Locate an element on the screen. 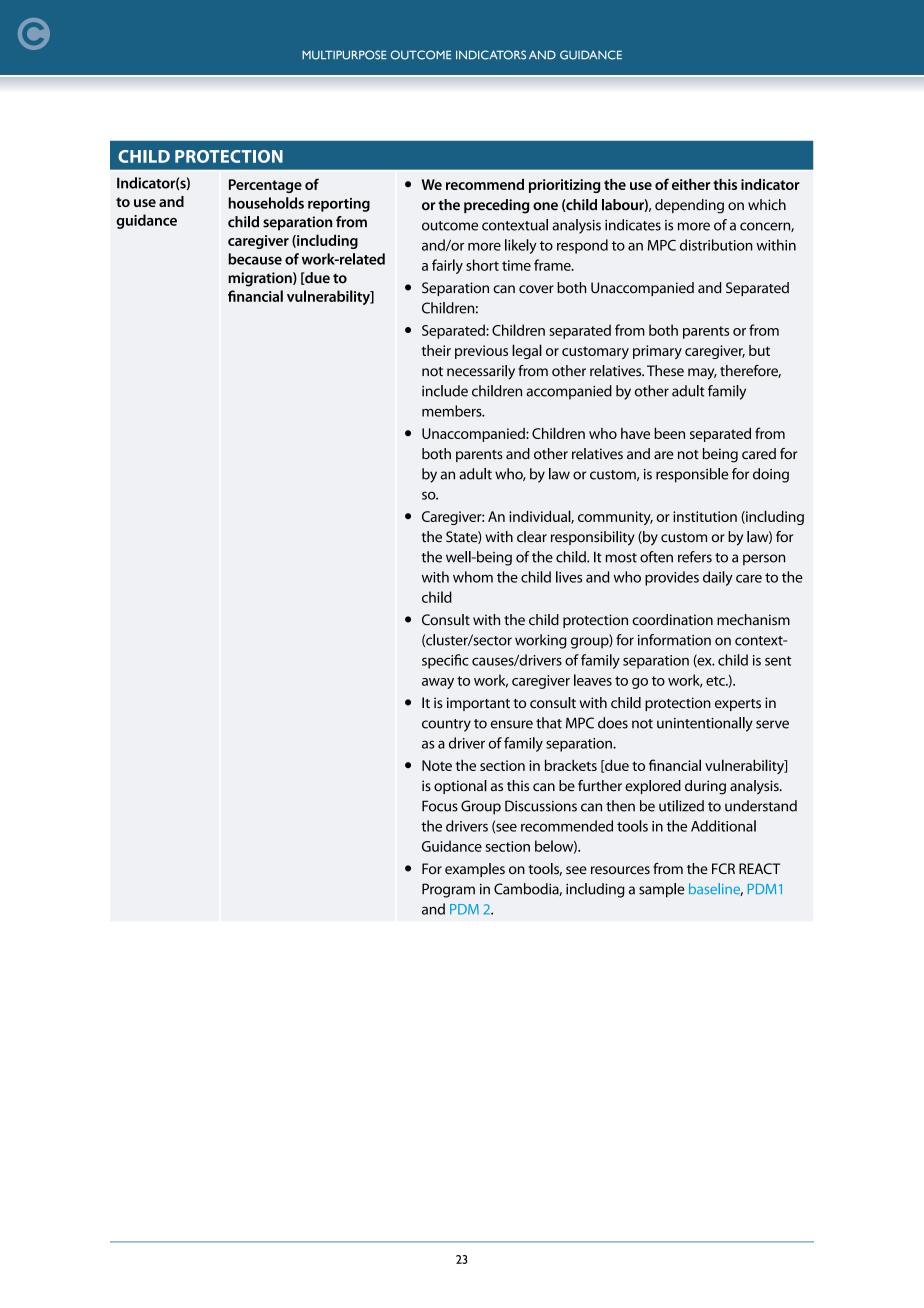 Image resolution: width=924 pixels, height=1308 pixels. away is located at coordinates (438, 683).
